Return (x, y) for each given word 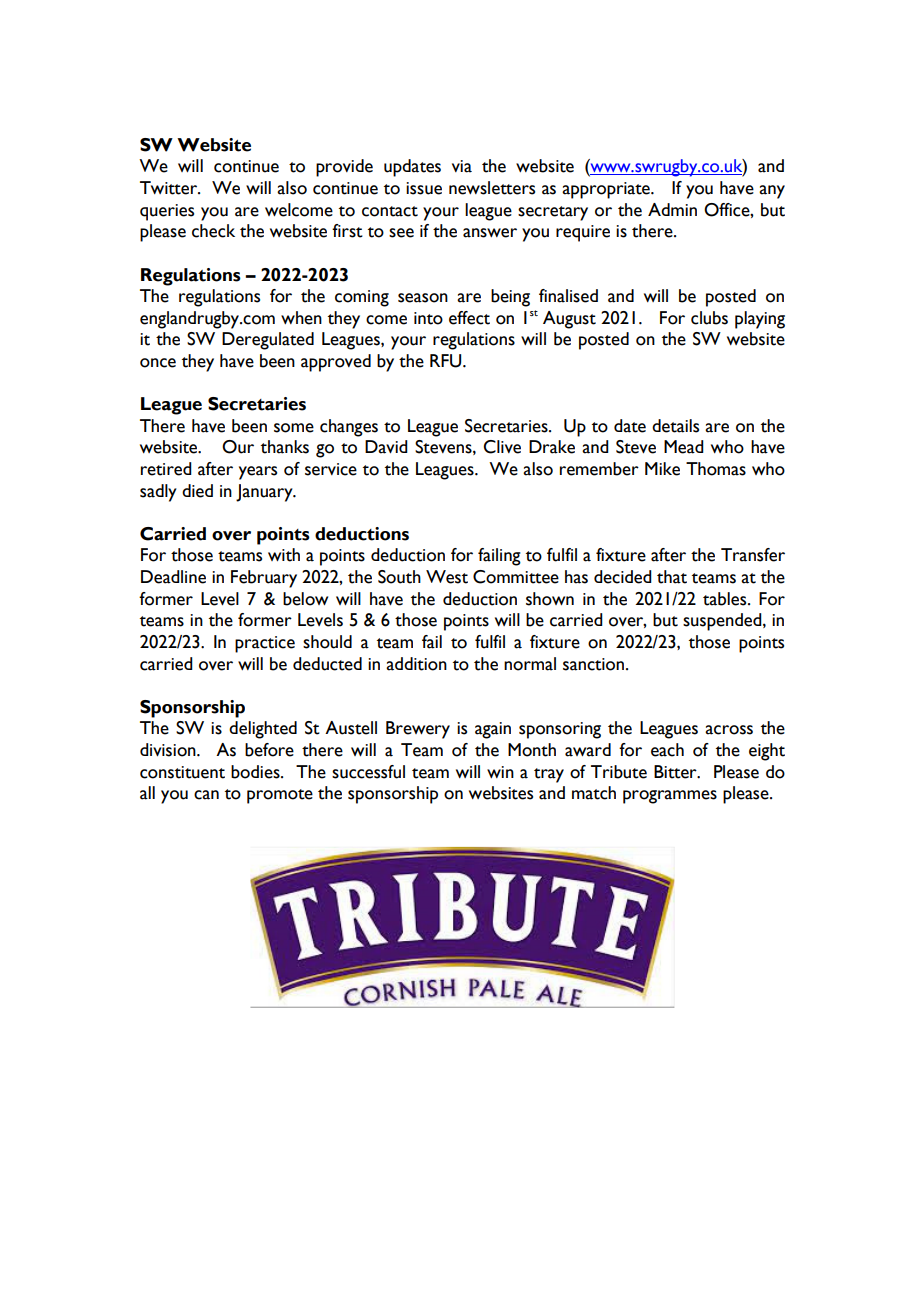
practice (265, 644)
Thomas (716, 469)
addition (416, 664)
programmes (670, 797)
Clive (502, 447)
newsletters (492, 188)
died (197, 491)
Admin (672, 209)
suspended (723, 622)
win (500, 772)
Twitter (170, 188)
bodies (256, 772)
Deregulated (268, 341)
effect (469, 318)
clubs (709, 318)
